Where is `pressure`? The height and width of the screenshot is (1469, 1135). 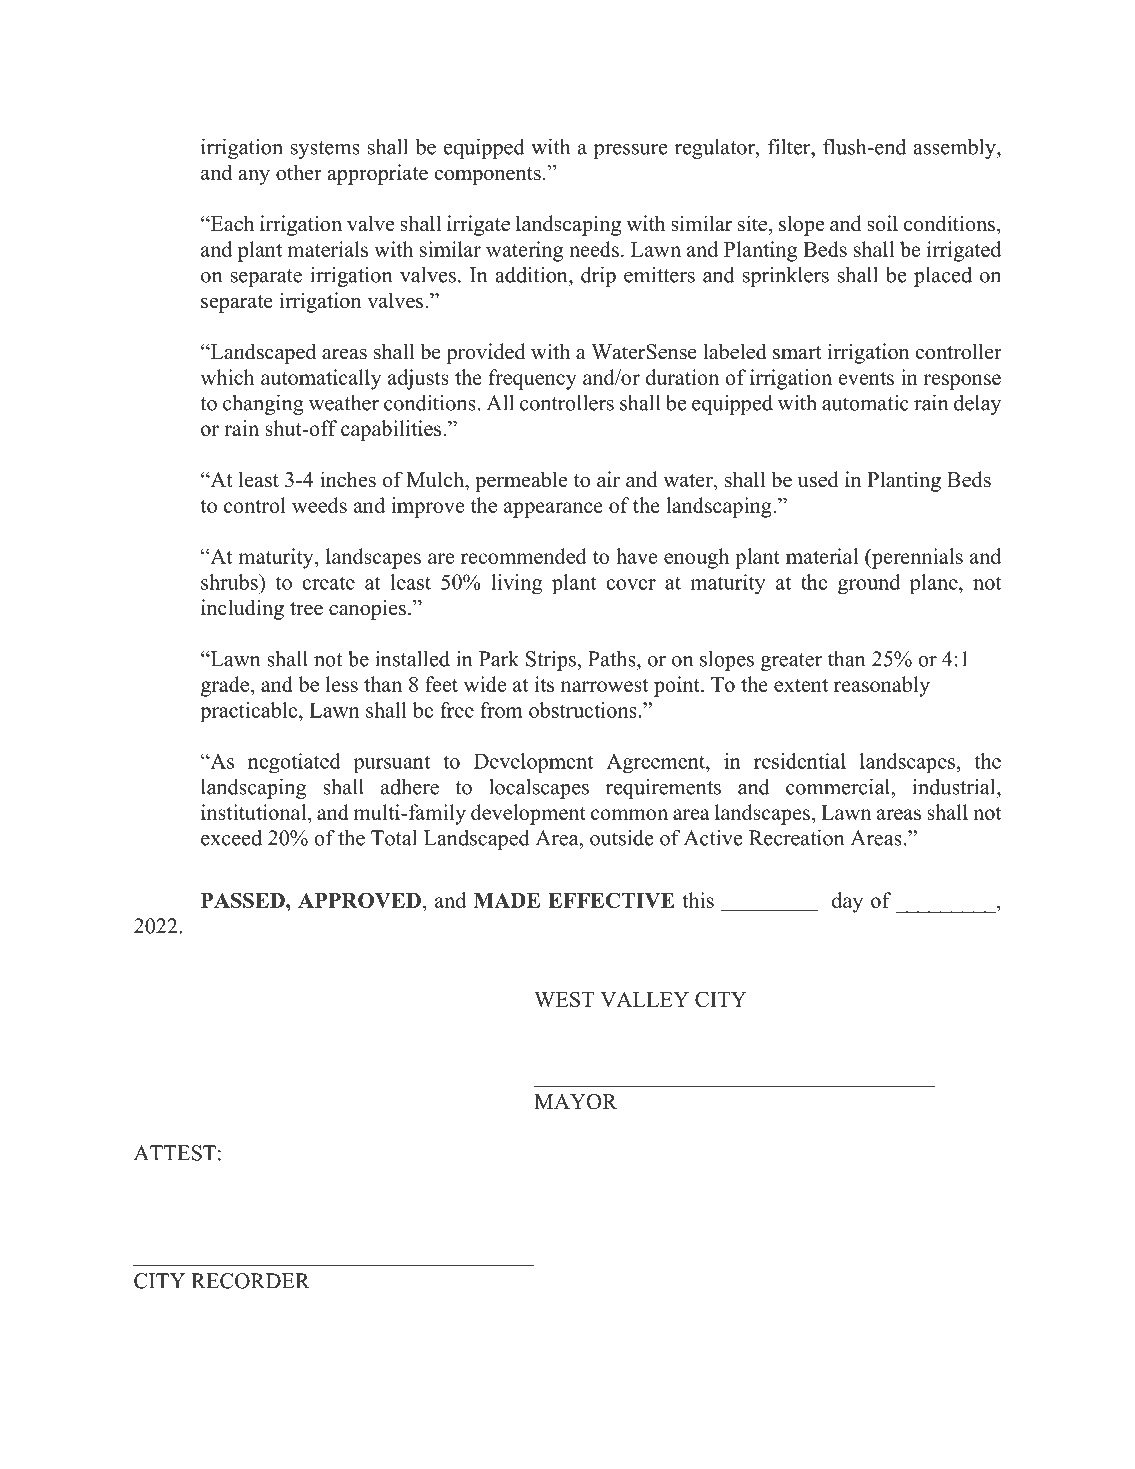
pressure is located at coordinates (631, 151).
